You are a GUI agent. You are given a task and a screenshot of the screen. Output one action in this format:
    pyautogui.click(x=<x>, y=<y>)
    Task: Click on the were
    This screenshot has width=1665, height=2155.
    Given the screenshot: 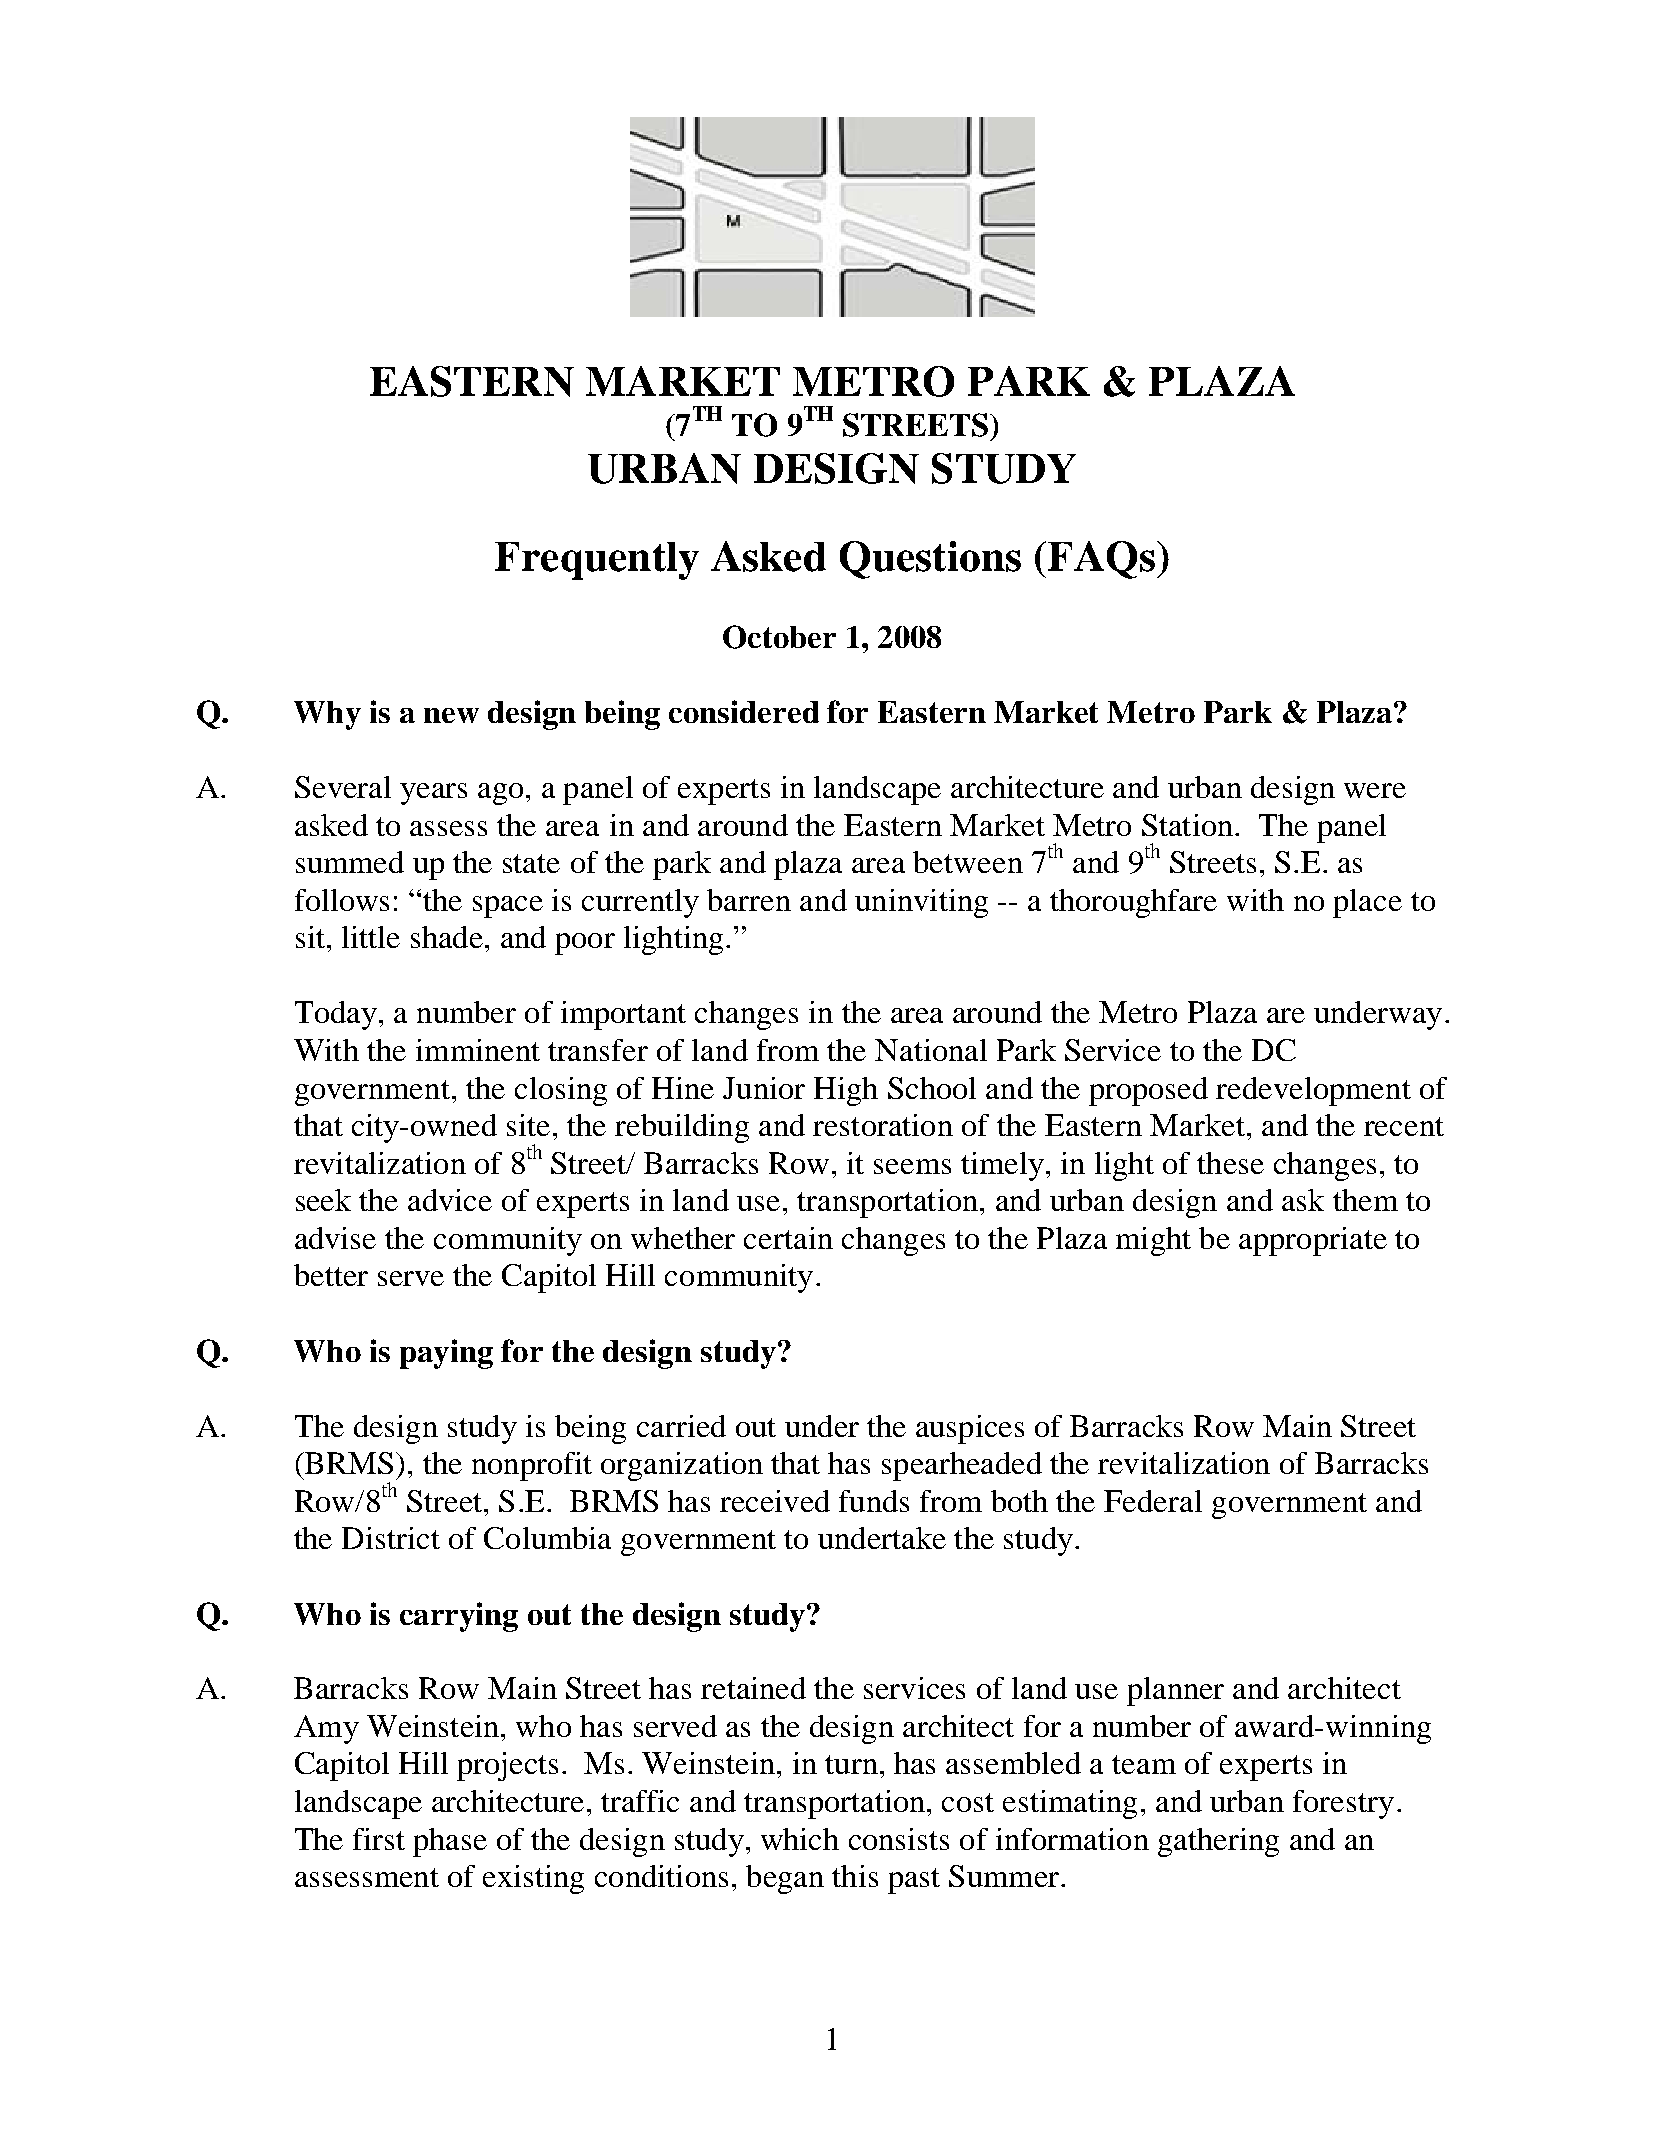 What is the action you would take?
    pyautogui.click(x=1375, y=790)
